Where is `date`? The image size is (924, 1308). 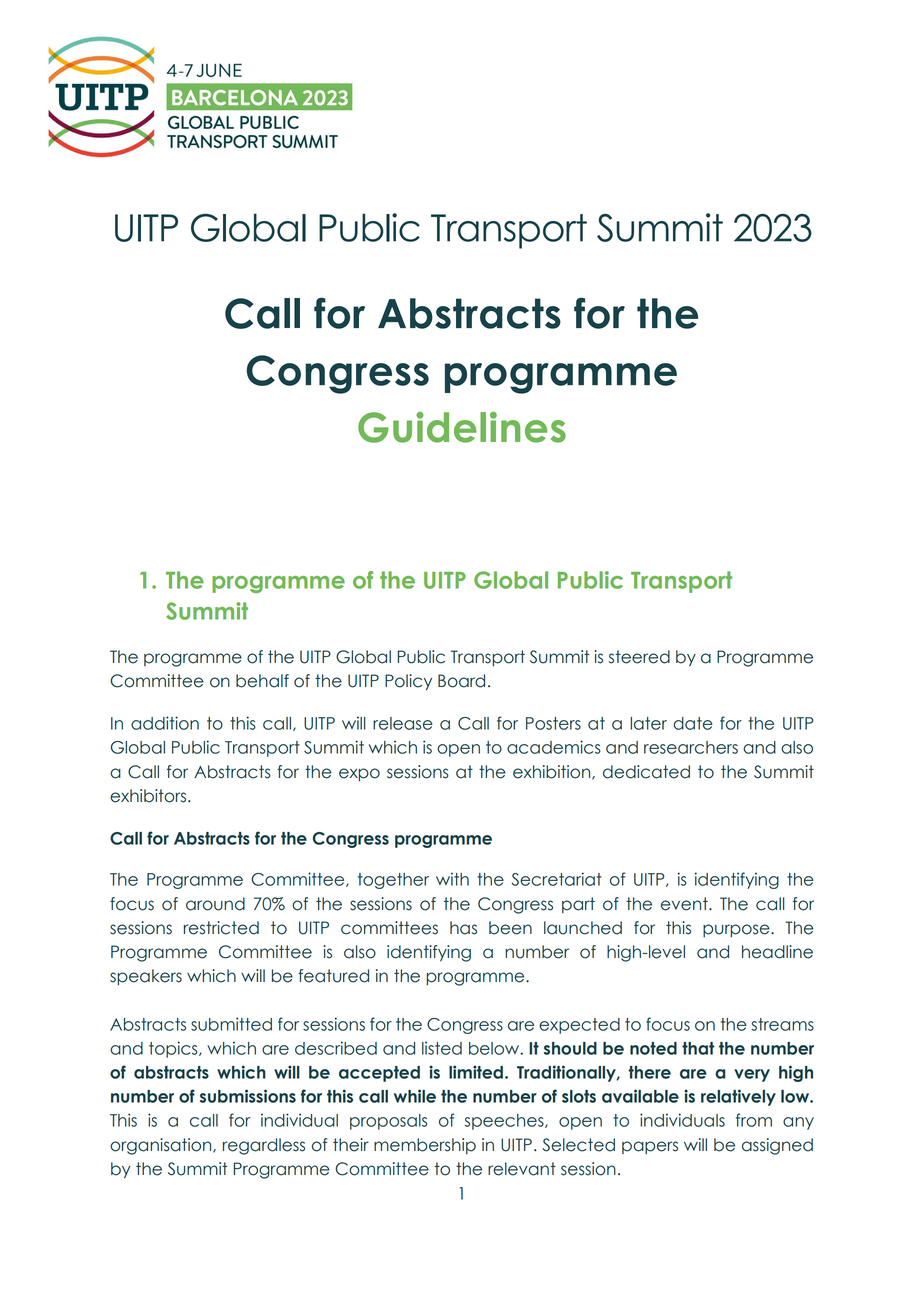 date is located at coordinates (693, 723).
